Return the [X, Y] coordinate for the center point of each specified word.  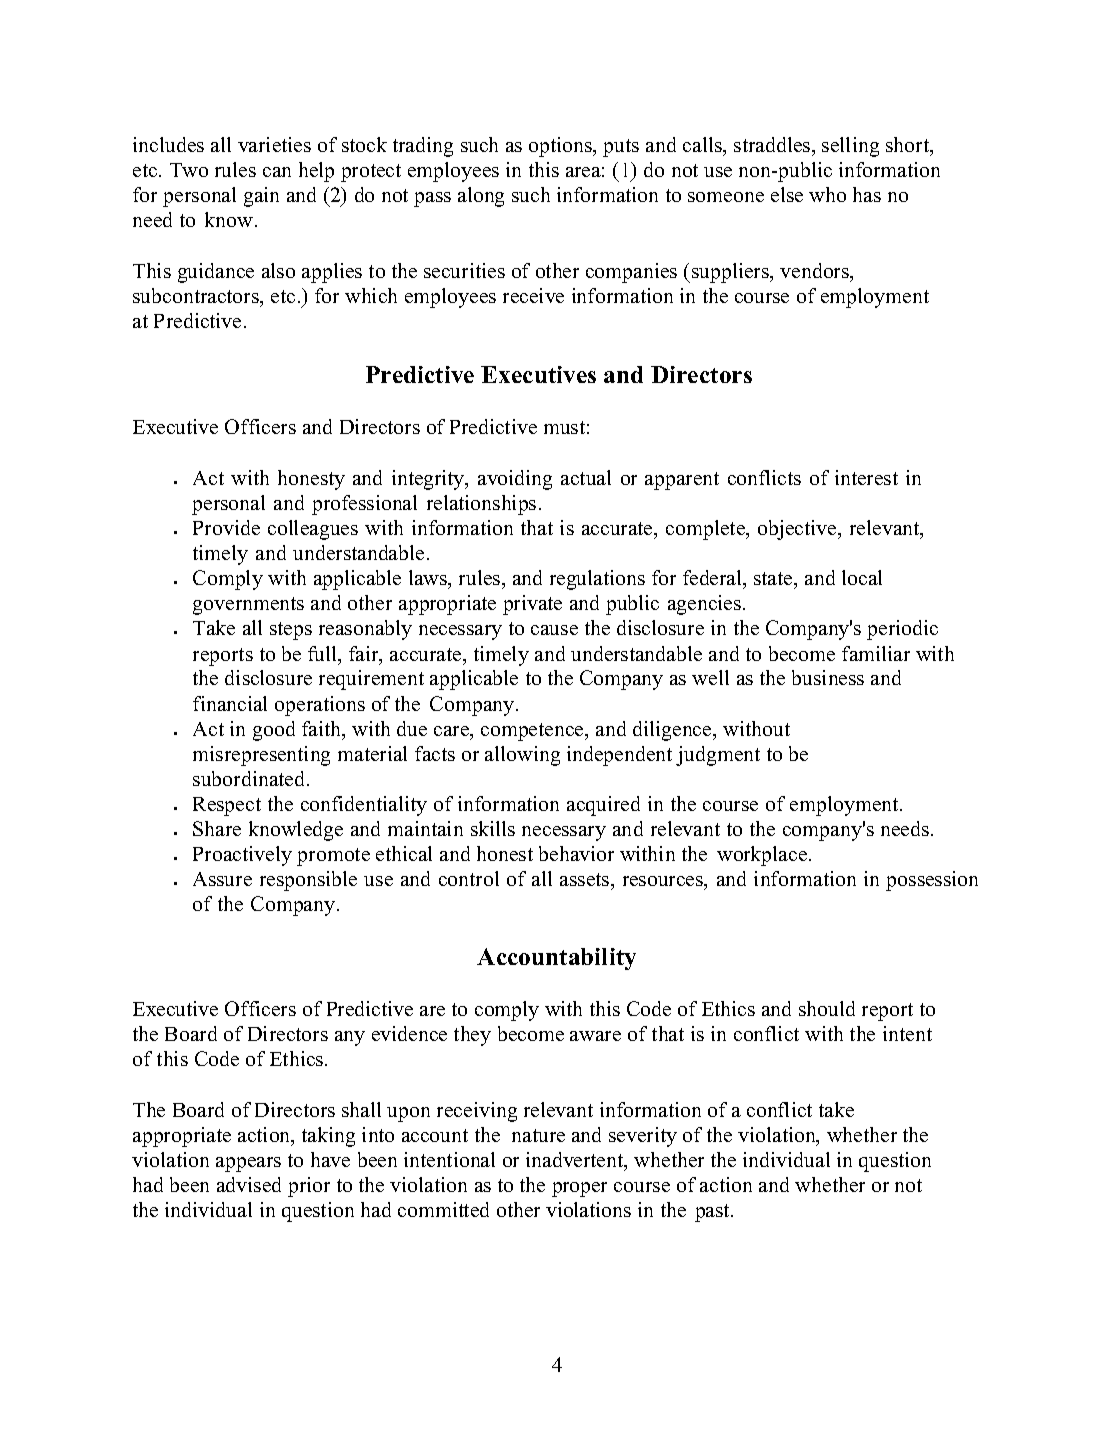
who [827, 194]
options [562, 147]
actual [586, 477]
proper [579, 1189]
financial [230, 703]
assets [586, 879]
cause [554, 630]
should [827, 1008]
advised [249, 1184]
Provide [226, 527]
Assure [222, 879]
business [828, 677]
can [277, 172]
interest [866, 477]
